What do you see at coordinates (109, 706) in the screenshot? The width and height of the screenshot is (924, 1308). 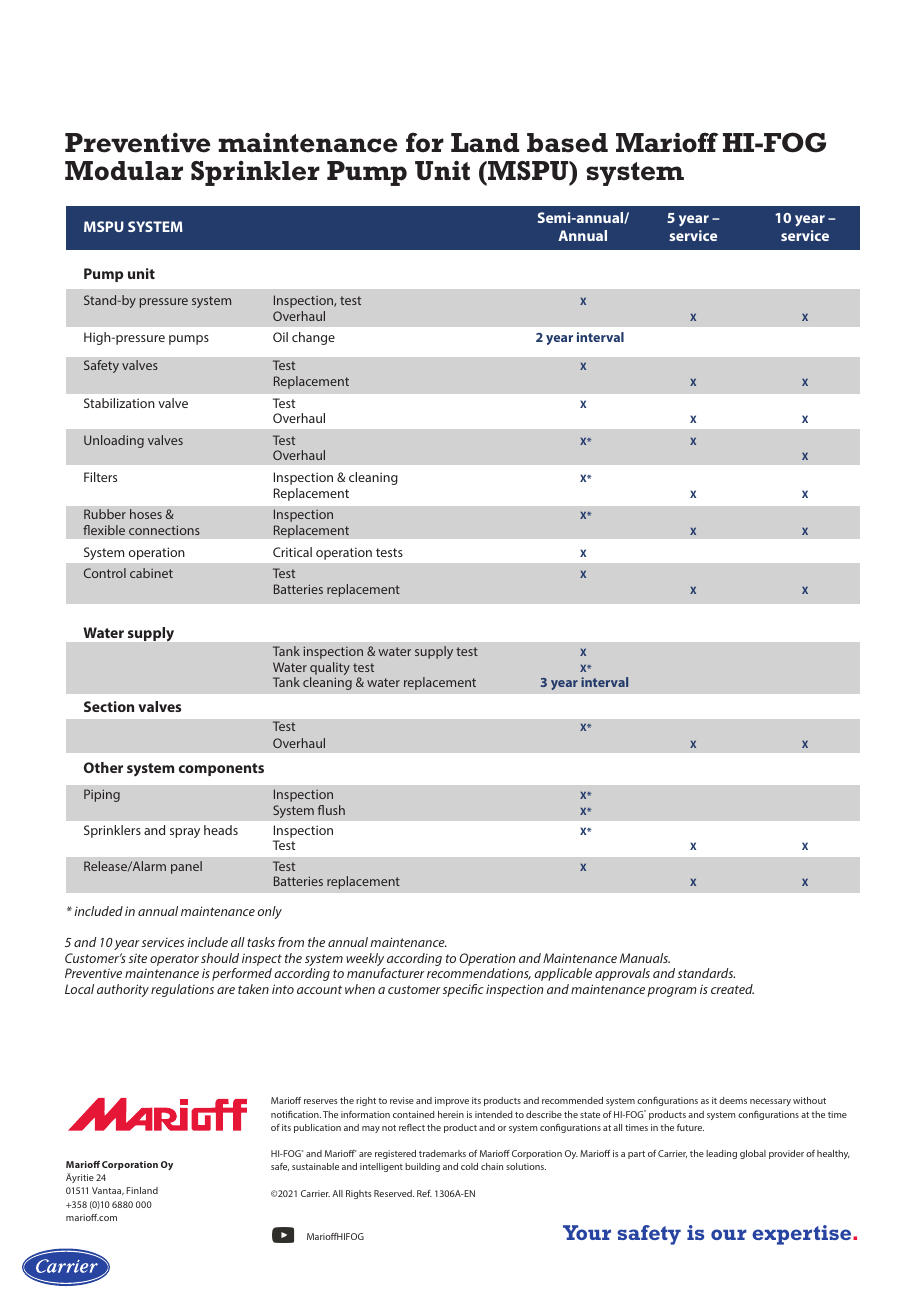 I see `Section` at bounding box center [109, 706].
